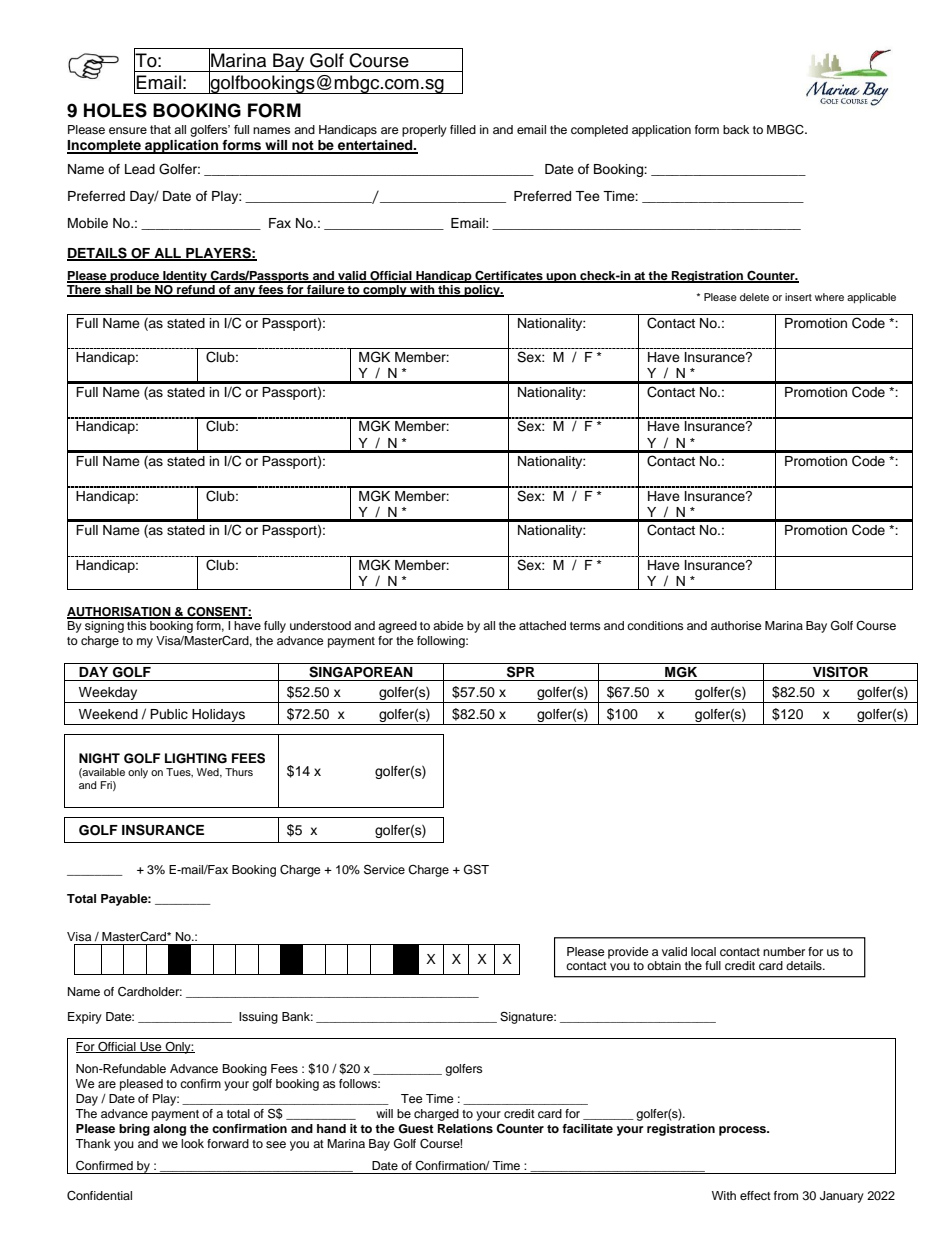 The height and width of the document is (1233, 952). I want to click on filled, so click(463, 129).
